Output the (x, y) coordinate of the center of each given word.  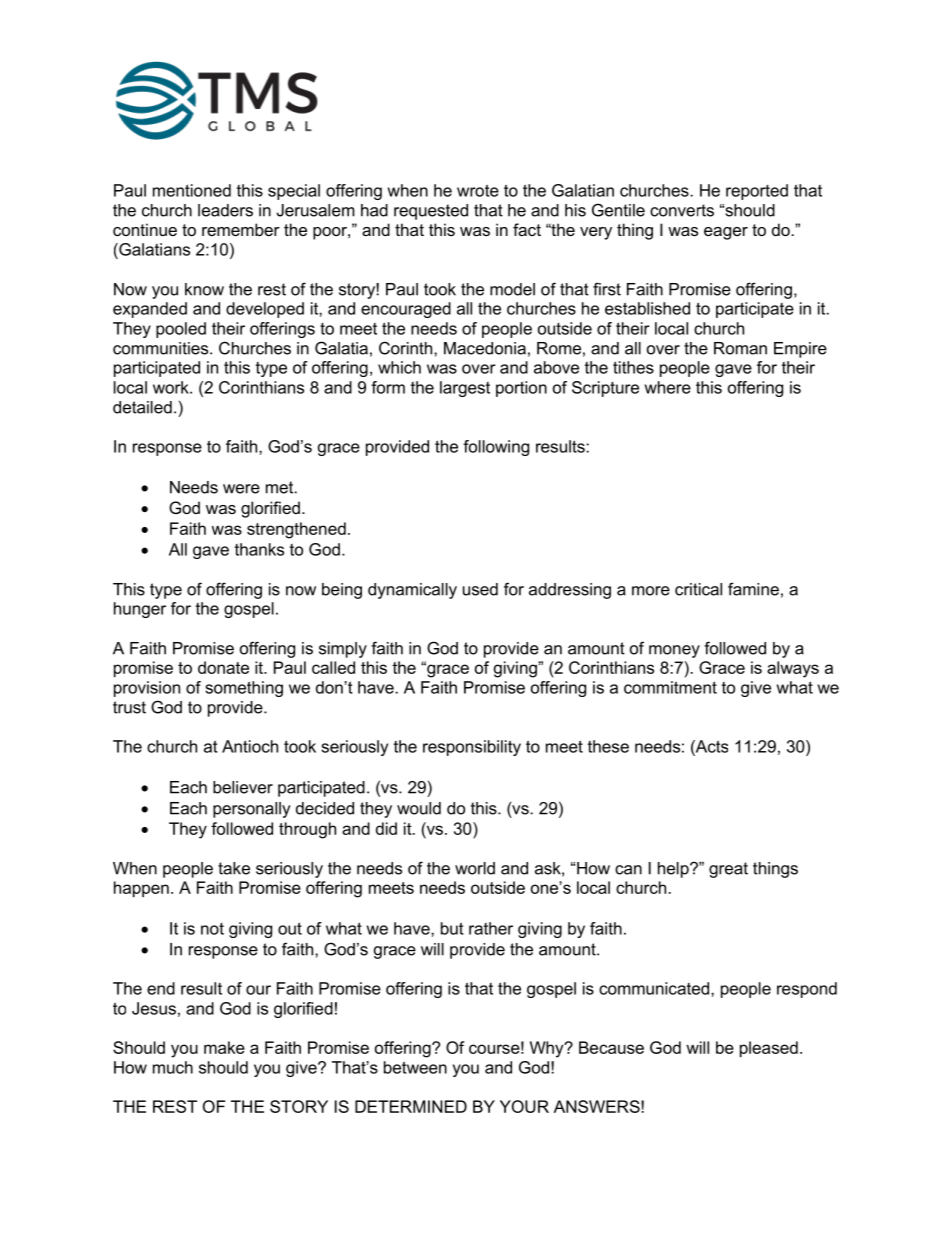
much (173, 1067)
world (475, 868)
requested (431, 212)
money (674, 651)
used (480, 589)
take (234, 868)
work (172, 387)
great (728, 870)
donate (223, 667)
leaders (225, 210)
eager (726, 233)
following (496, 448)
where (668, 387)
